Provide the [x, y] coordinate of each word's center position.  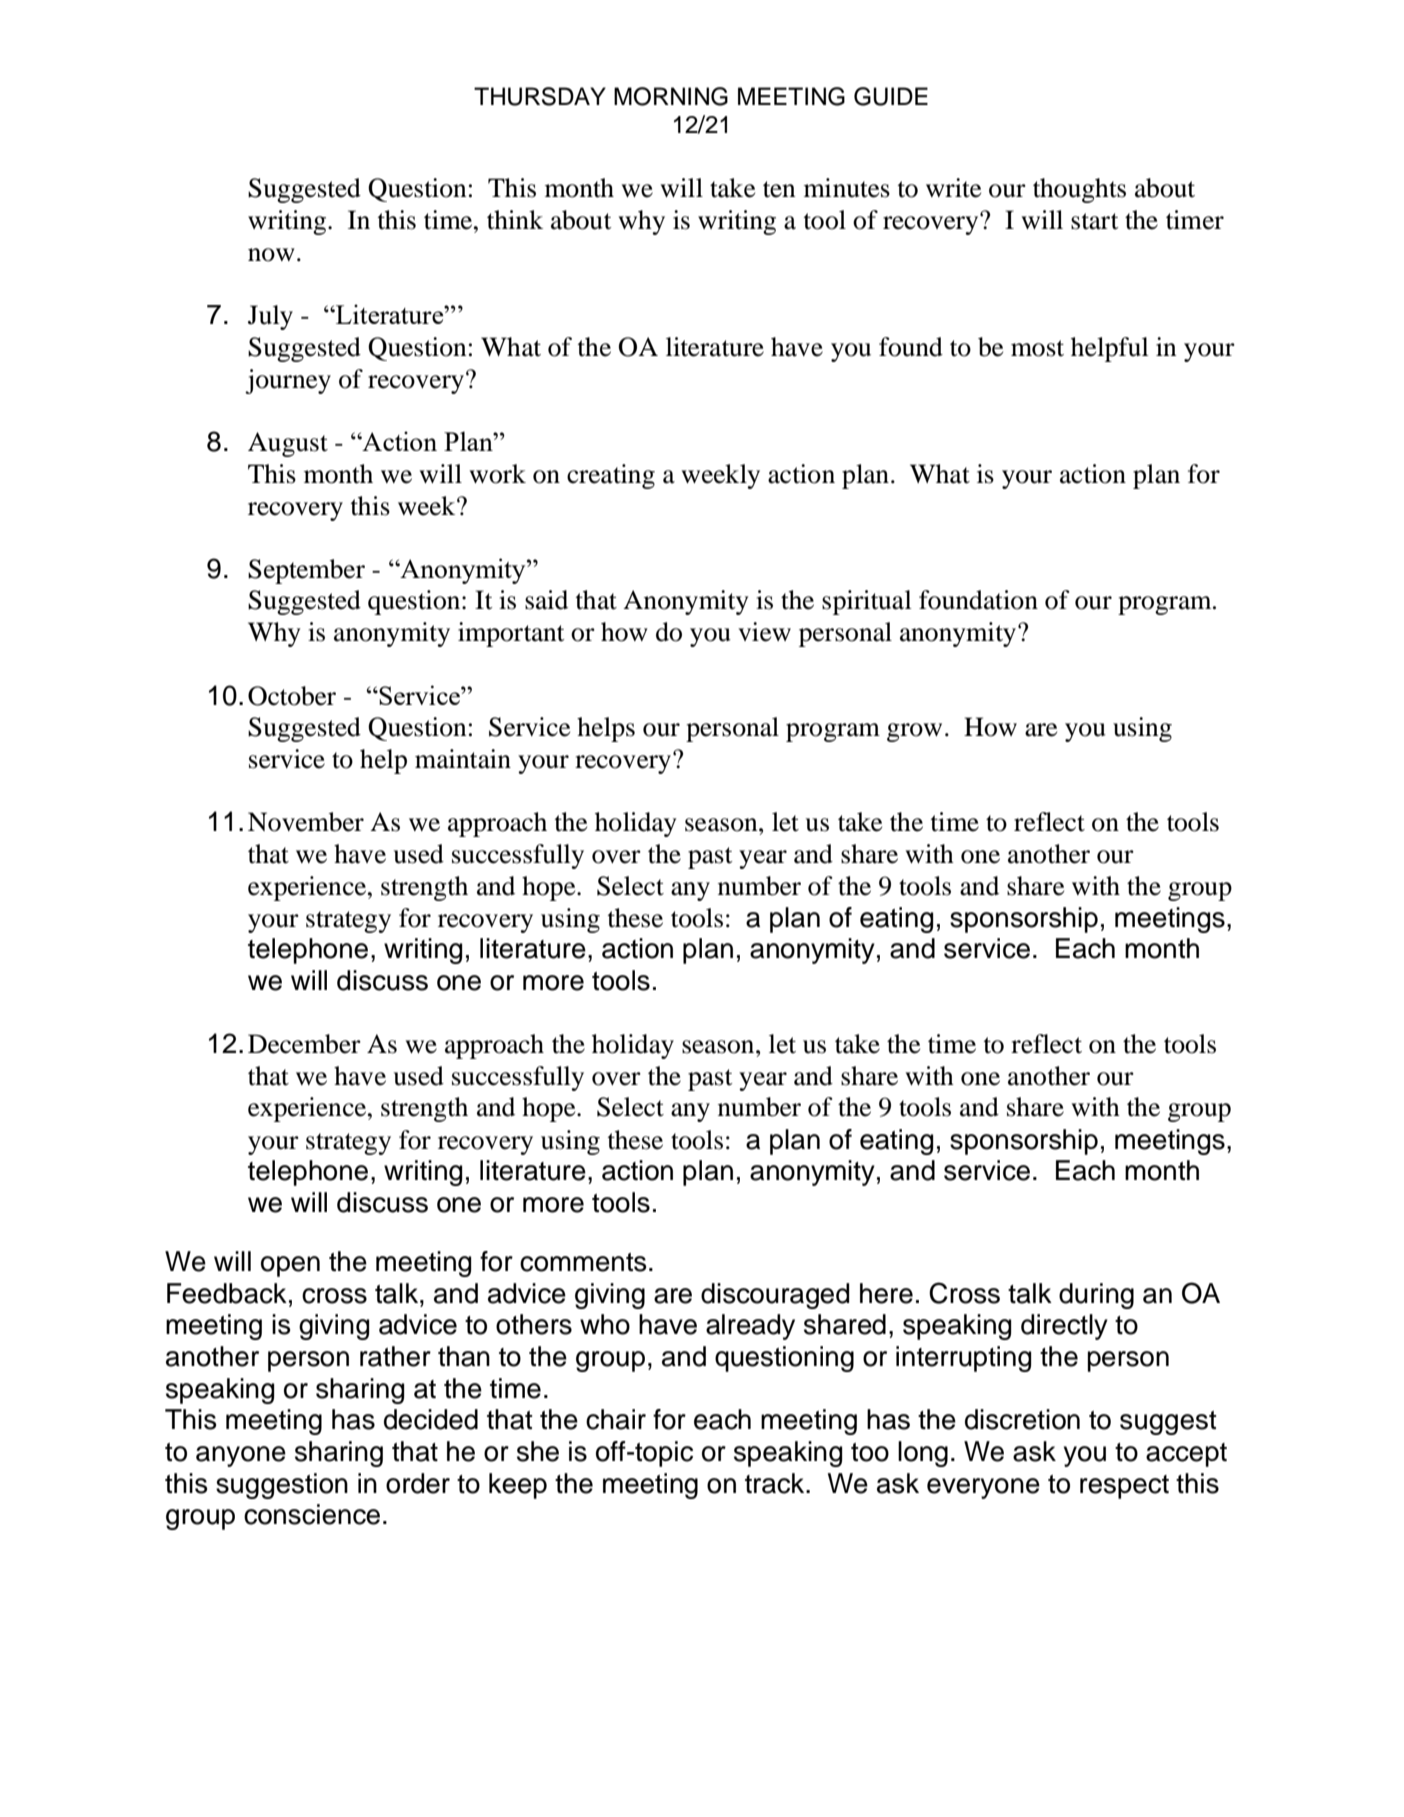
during [1096, 1296]
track [776, 1483]
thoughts [1079, 190]
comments [583, 1262]
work [498, 474]
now [271, 255]
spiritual [867, 602]
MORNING [671, 96]
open [290, 1266]
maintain [463, 759]
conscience [312, 1514]
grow [914, 732]
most [1037, 348]
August [288, 444]
